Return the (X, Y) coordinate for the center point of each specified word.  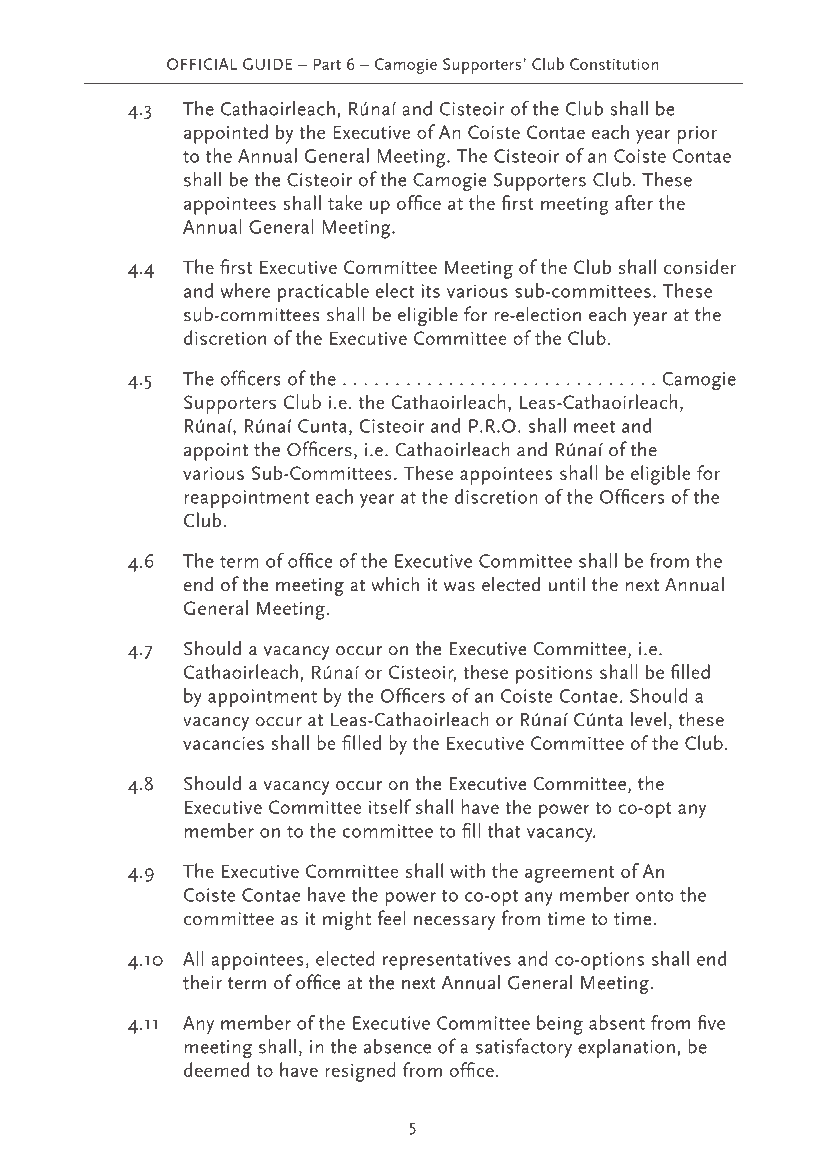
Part (327, 64)
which (395, 584)
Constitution (614, 64)
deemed (216, 1069)
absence (397, 1046)
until (567, 584)
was (459, 587)
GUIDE (267, 64)
